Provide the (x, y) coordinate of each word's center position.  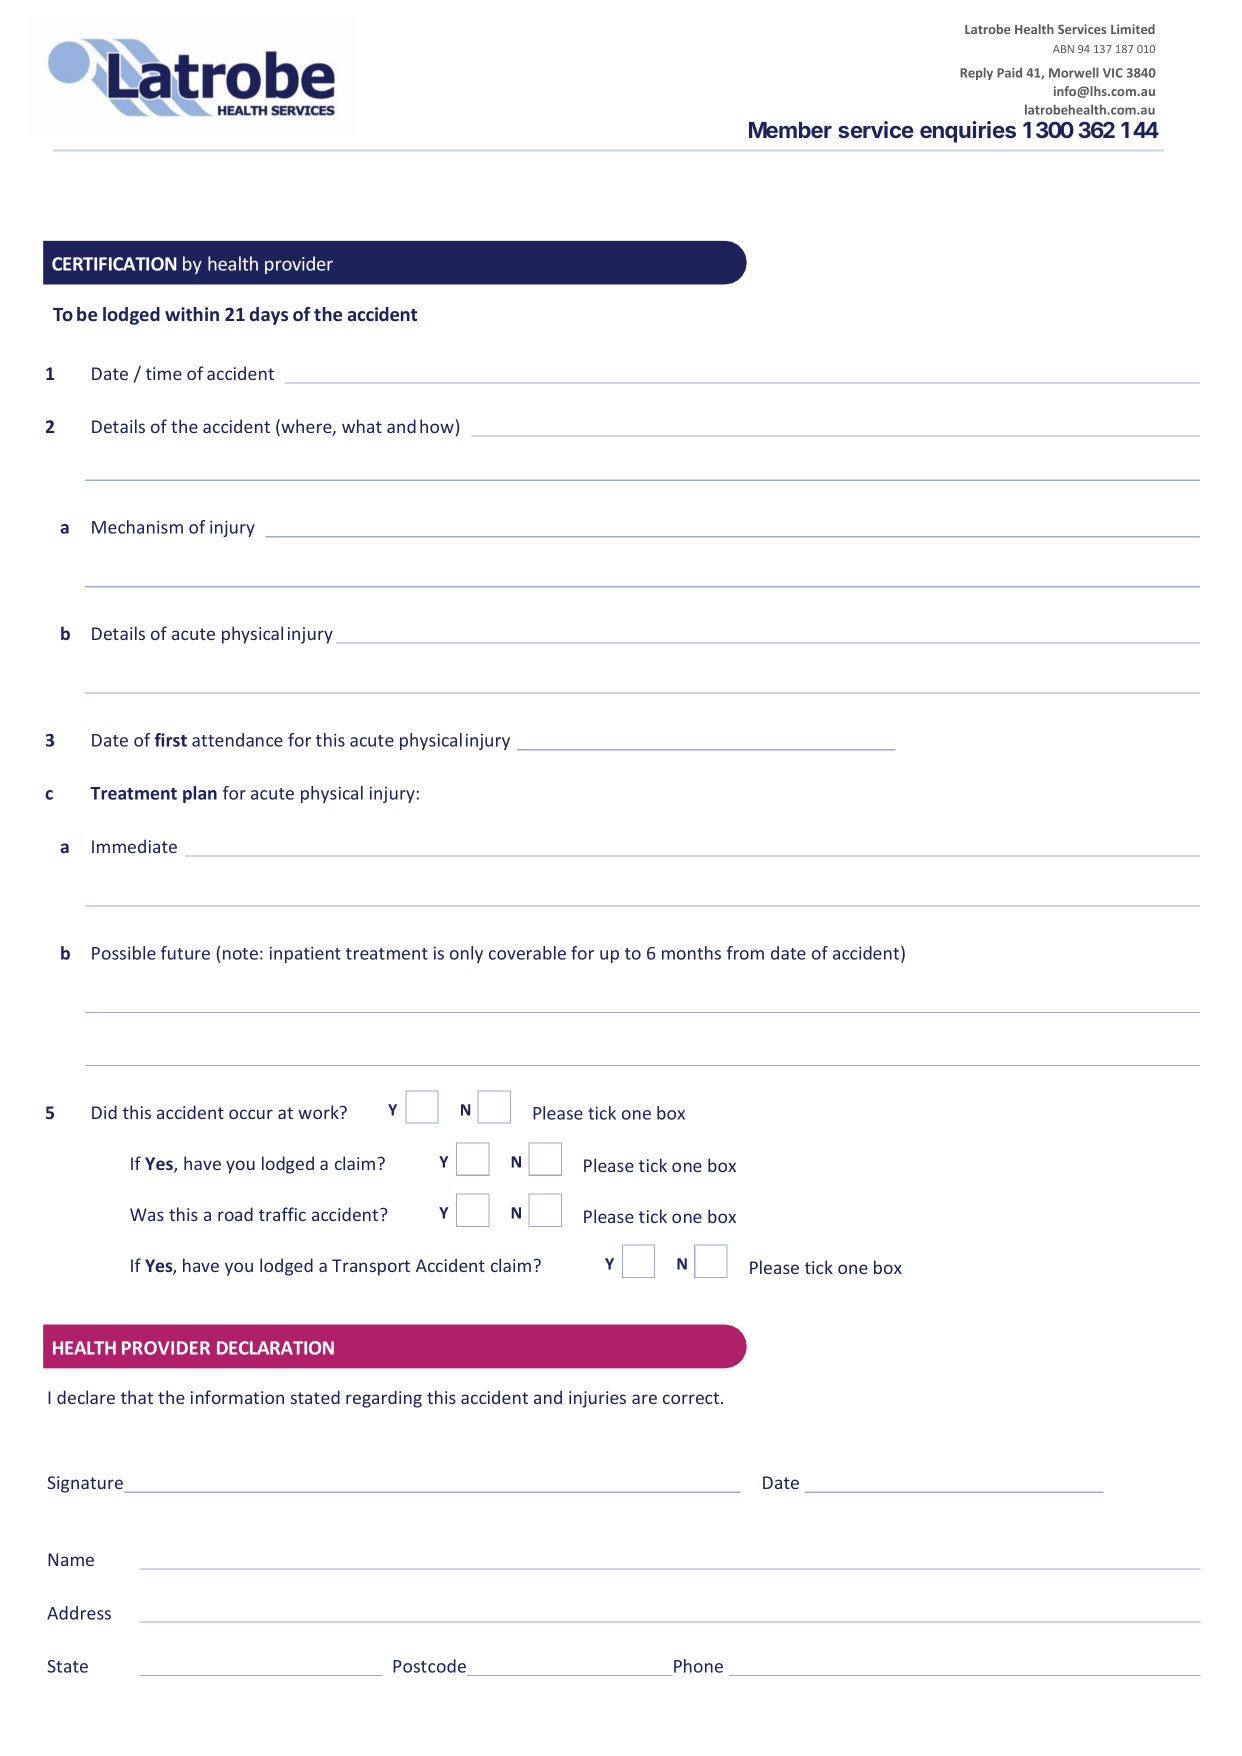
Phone (698, 1666)
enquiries (968, 132)
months (691, 953)
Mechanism (137, 527)
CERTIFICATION (114, 264)
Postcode (429, 1666)
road (235, 1214)
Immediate (134, 846)
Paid (1009, 72)
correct (692, 1398)
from (745, 953)
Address (79, 1613)
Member (790, 130)
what (362, 426)
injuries (597, 1399)
